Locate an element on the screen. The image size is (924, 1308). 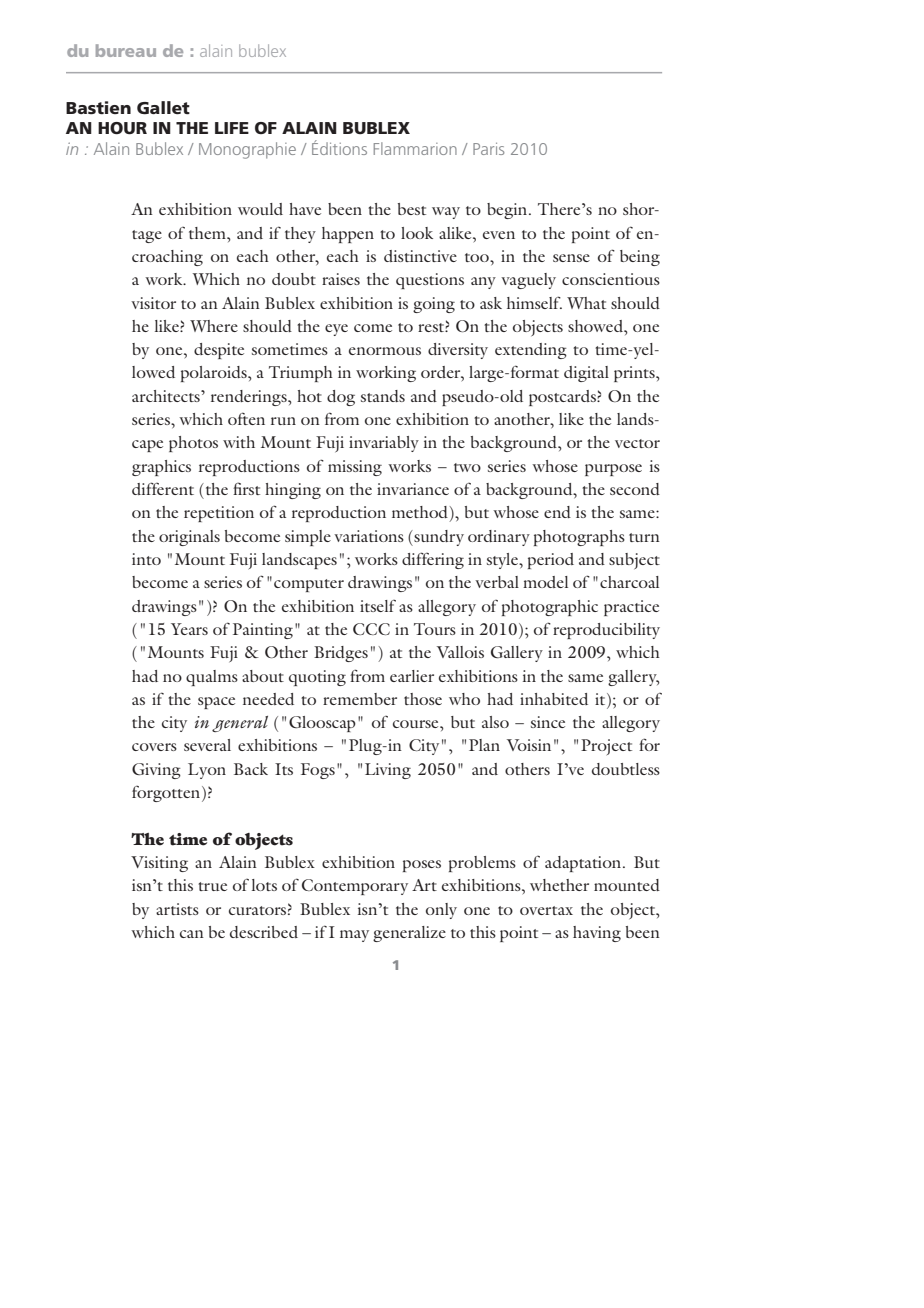
Paris is located at coordinates (488, 149).
